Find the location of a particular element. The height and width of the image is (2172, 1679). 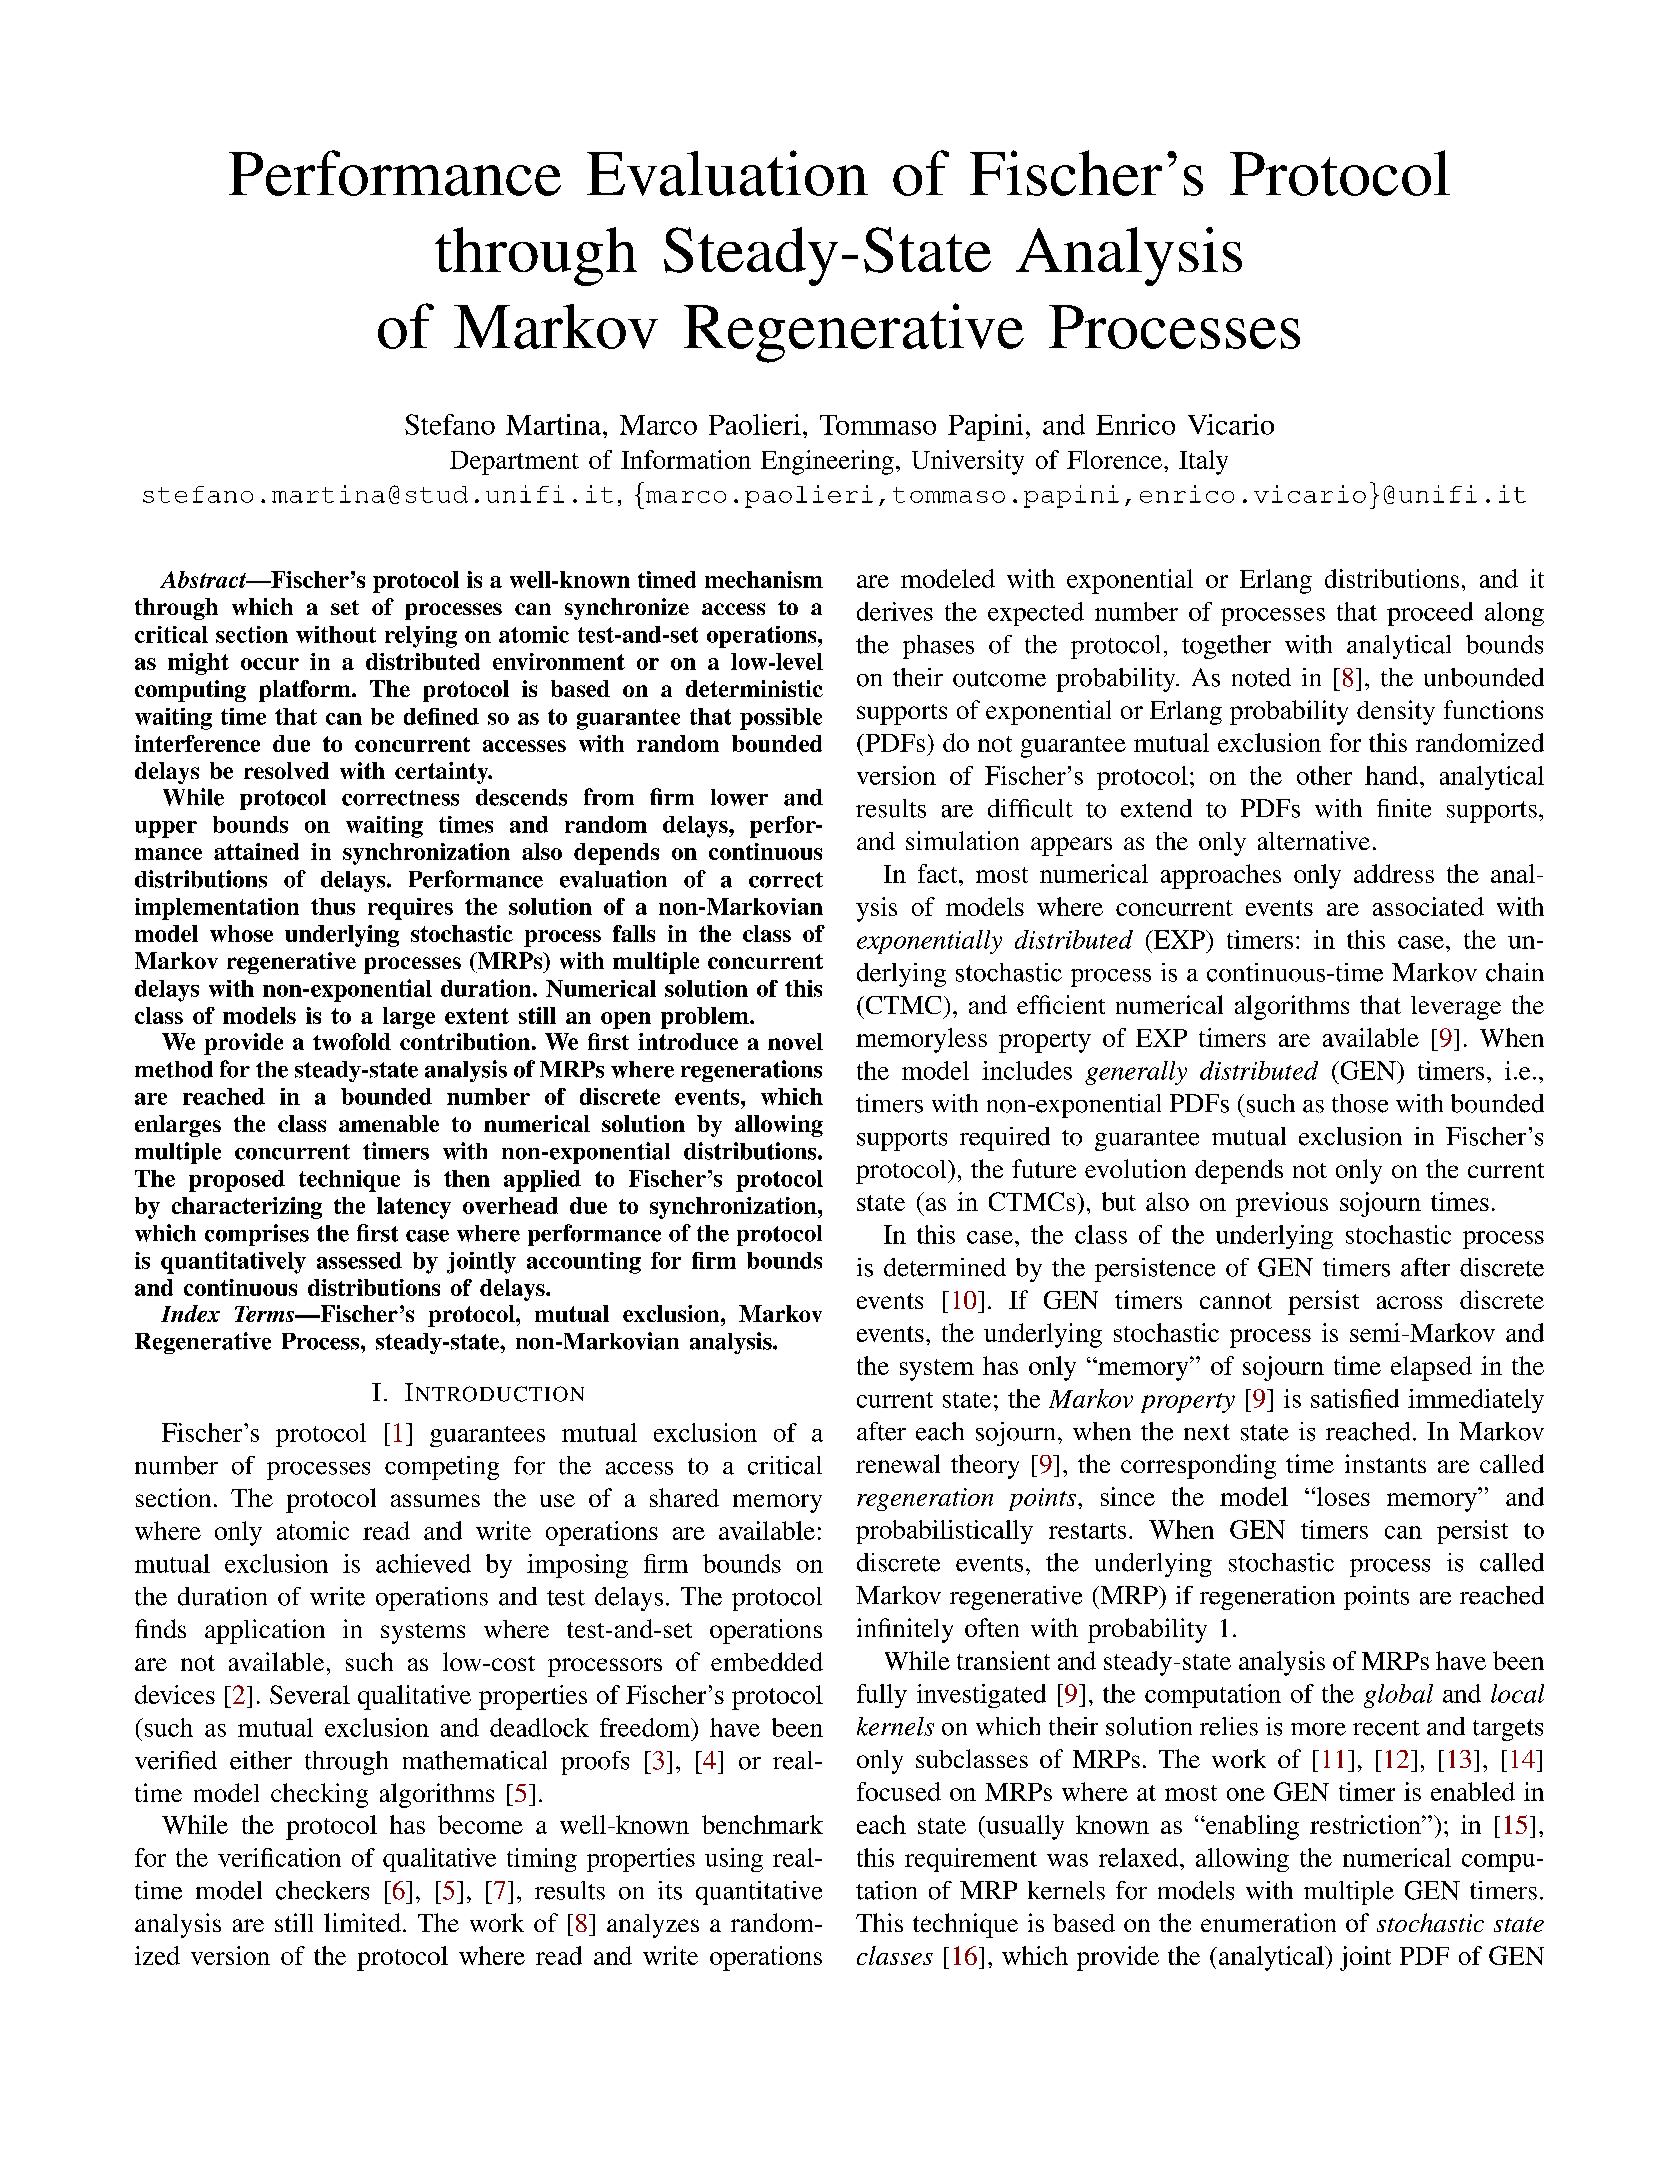

Department is located at coordinates (514, 463).
